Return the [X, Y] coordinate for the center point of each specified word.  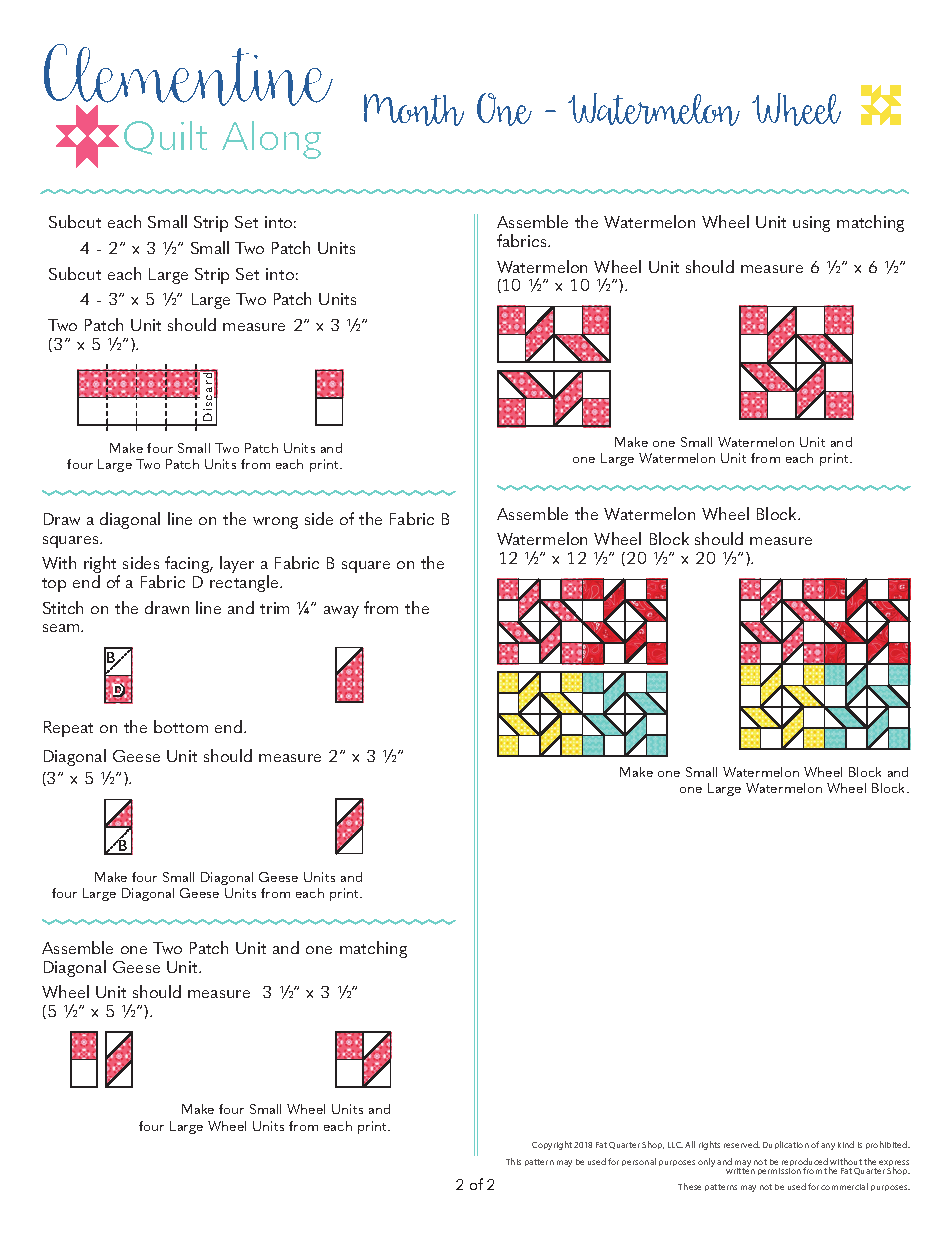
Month [414, 110]
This [513, 1161]
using [811, 224]
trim [274, 608]
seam [62, 628]
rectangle [245, 583]
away [341, 612]
